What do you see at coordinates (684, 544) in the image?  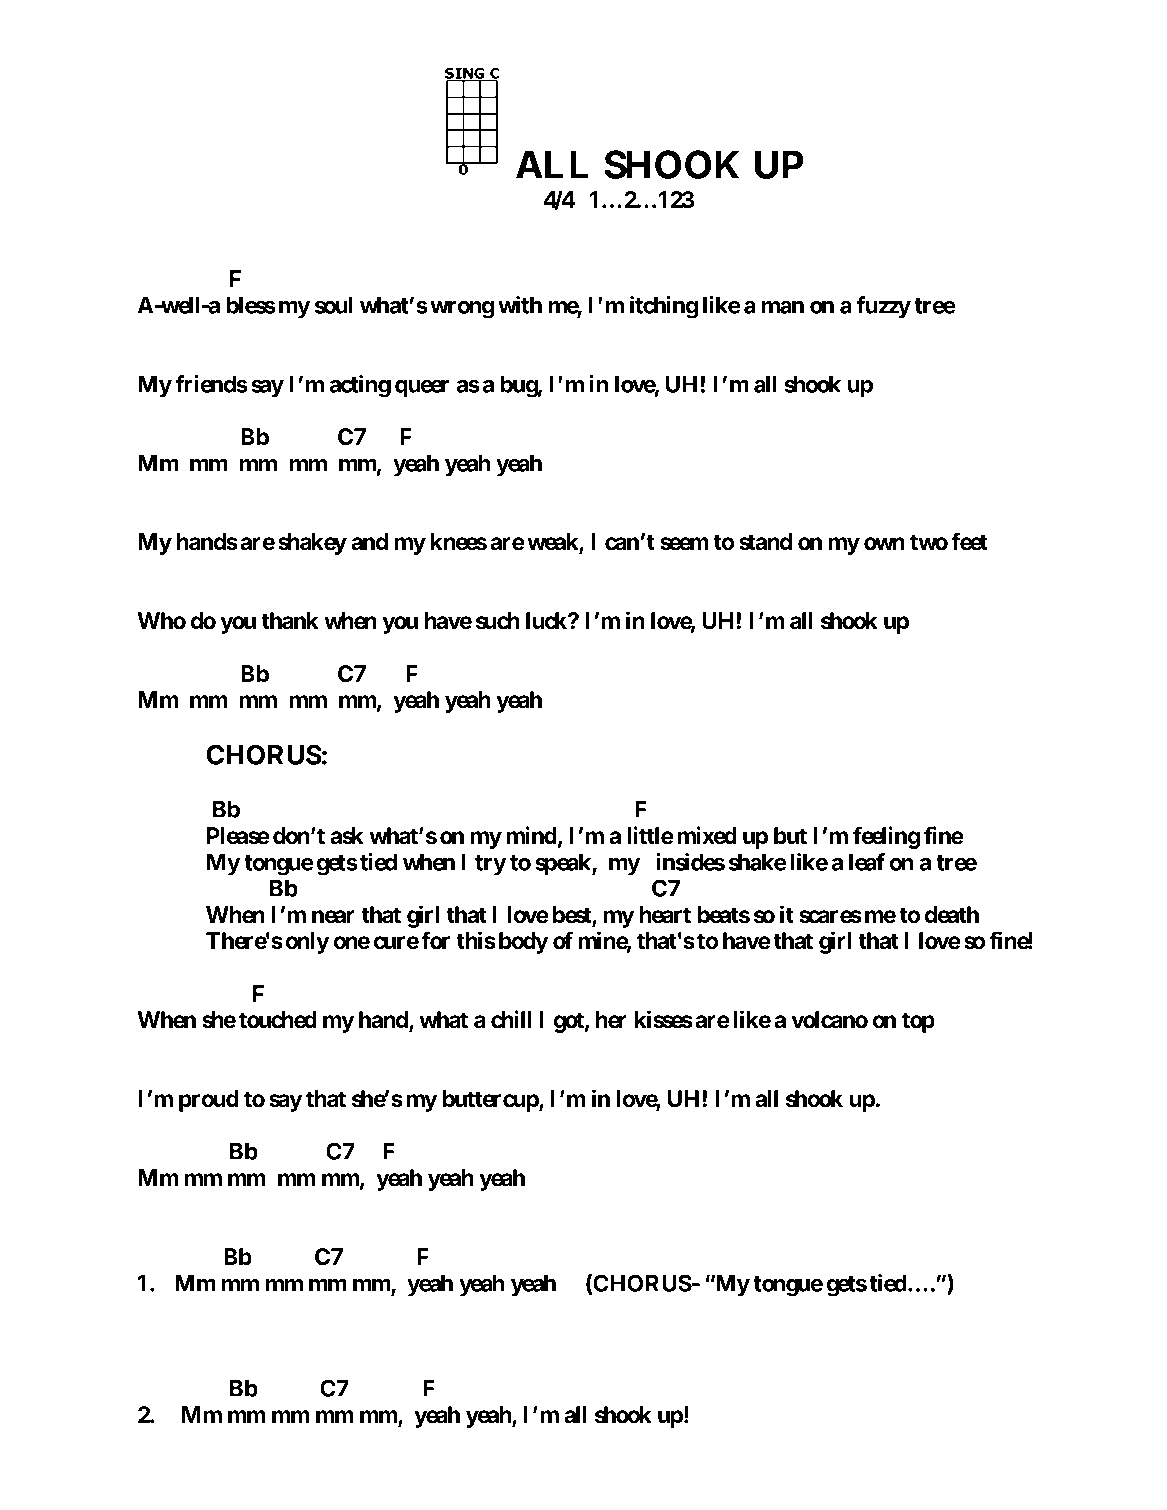 I see `seem` at bounding box center [684, 544].
